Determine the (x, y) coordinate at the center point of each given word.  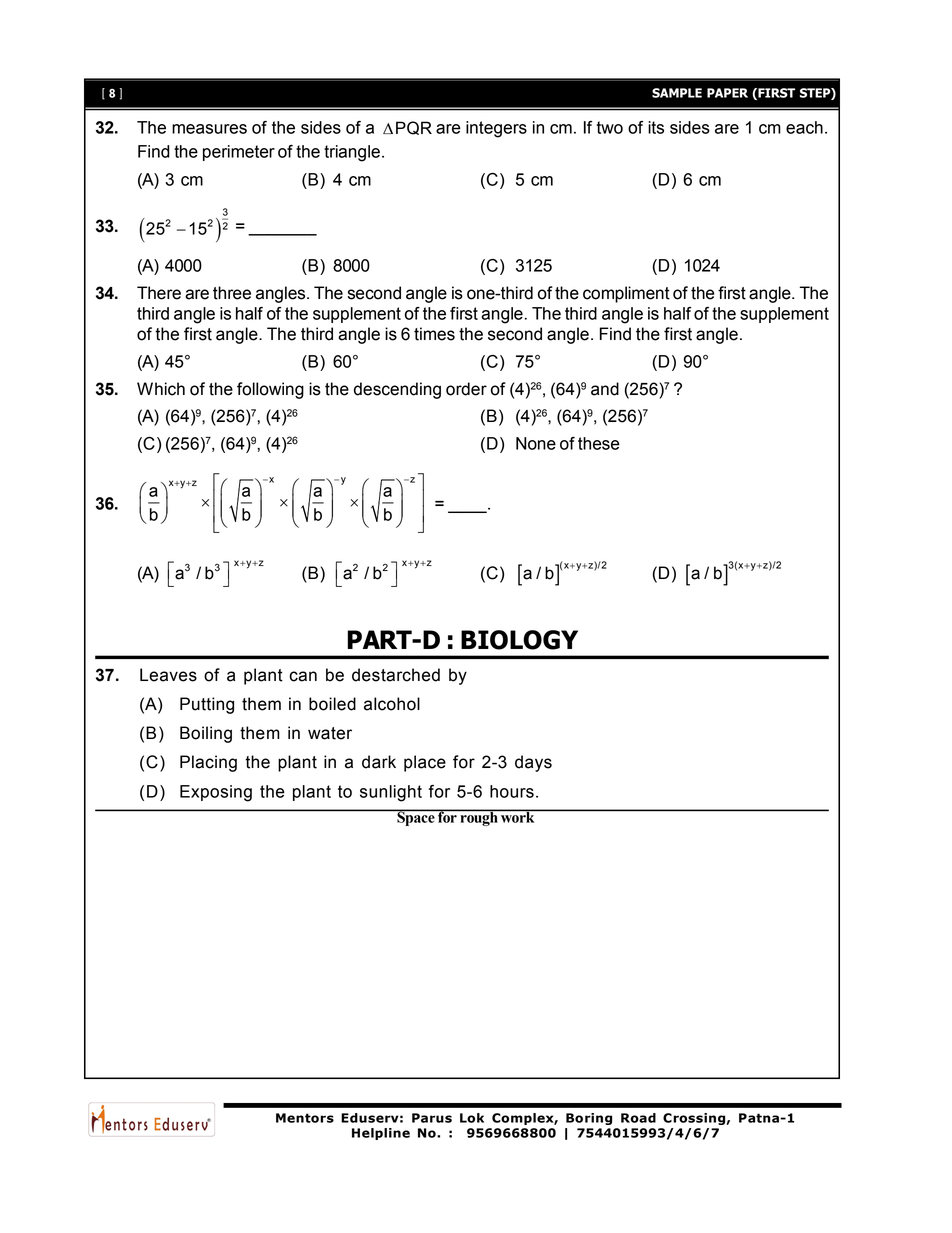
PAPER (727, 93)
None (536, 443)
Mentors (305, 1118)
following (270, 390)
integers (496, 129)
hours (512, 791)
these (599, 443)
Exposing (216, 793)
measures (209, 129)
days (533, 763)
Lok (472, 1118)
